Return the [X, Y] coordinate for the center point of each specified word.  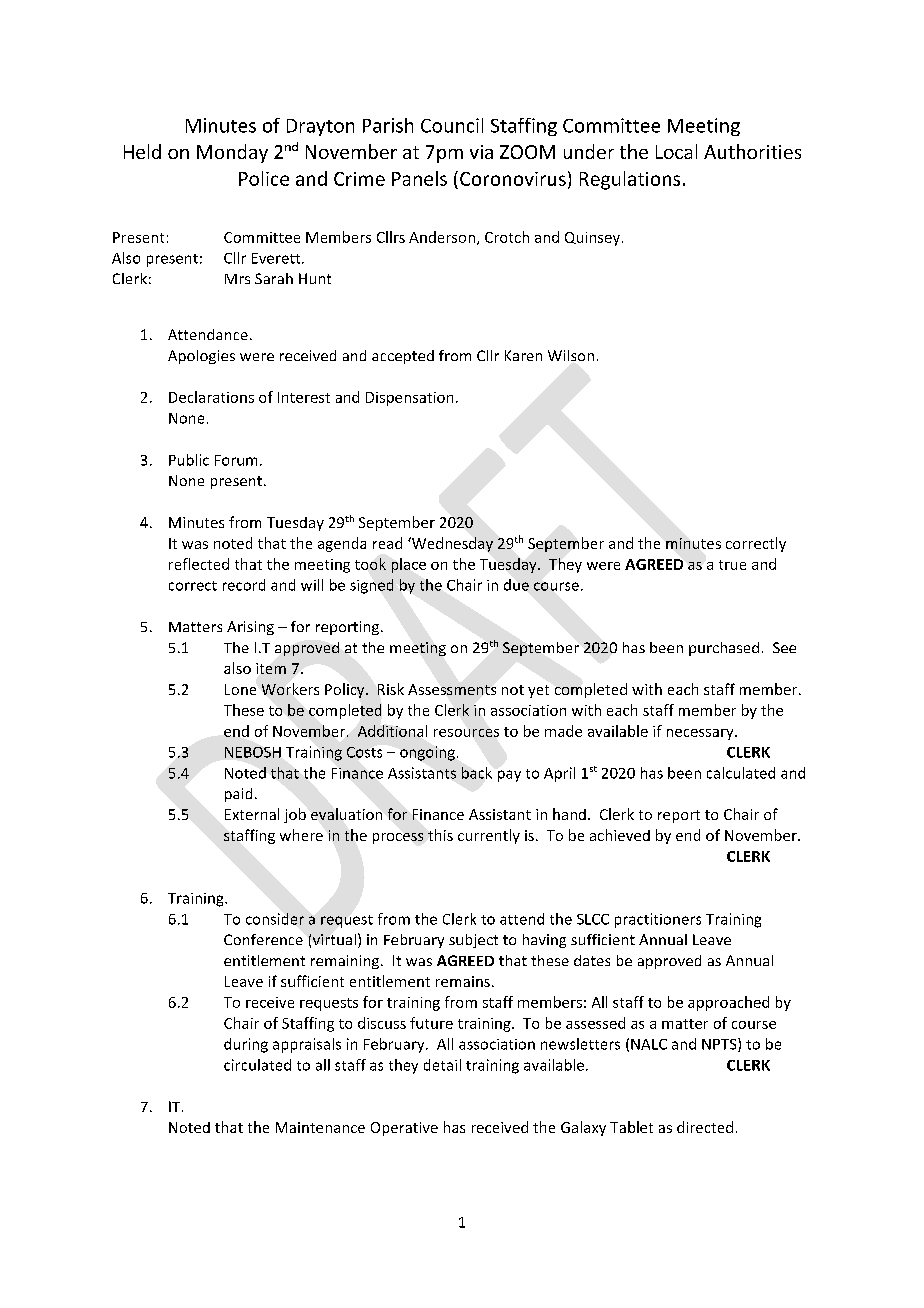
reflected [199, 564]
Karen [523, 355]
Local [676, 151]
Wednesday [451, 544]
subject [473, 941]
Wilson [571, 355]
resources [466, 733]
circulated [257, 1065]
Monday [232, 153]
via [481, 152]
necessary [701, 734]
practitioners [658, 920]
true [732, 565]
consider [275, 919]
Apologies [201, 357]
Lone [240, 689]
